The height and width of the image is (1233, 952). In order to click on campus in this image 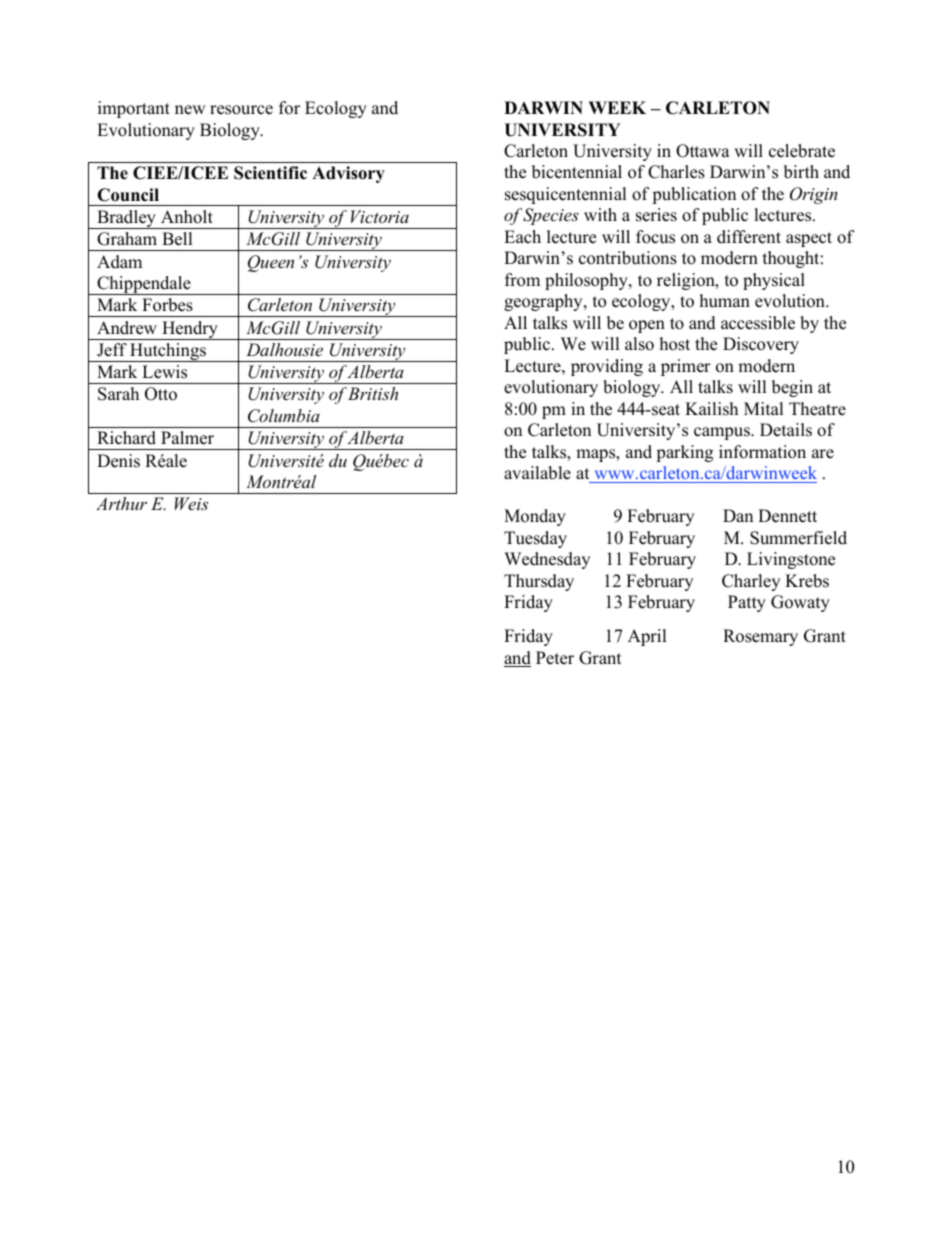, I will do `click(723, 433)`.
